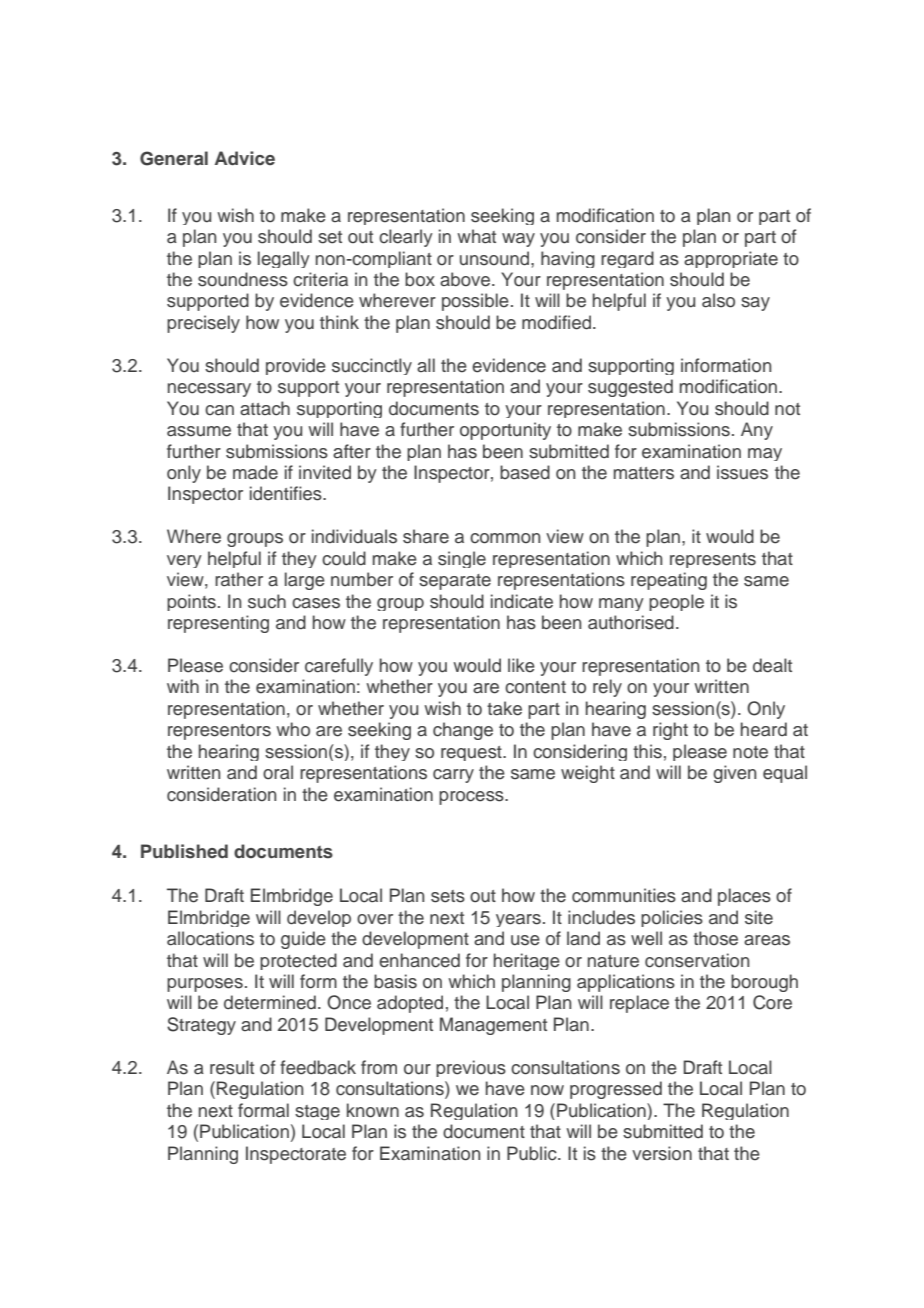 Image resolution: width=924 pixels, height=1308 pixels. What do you see at coordinates (278, 772) in the screenshot?
I see `oral` at bounding box center [278, 772].
